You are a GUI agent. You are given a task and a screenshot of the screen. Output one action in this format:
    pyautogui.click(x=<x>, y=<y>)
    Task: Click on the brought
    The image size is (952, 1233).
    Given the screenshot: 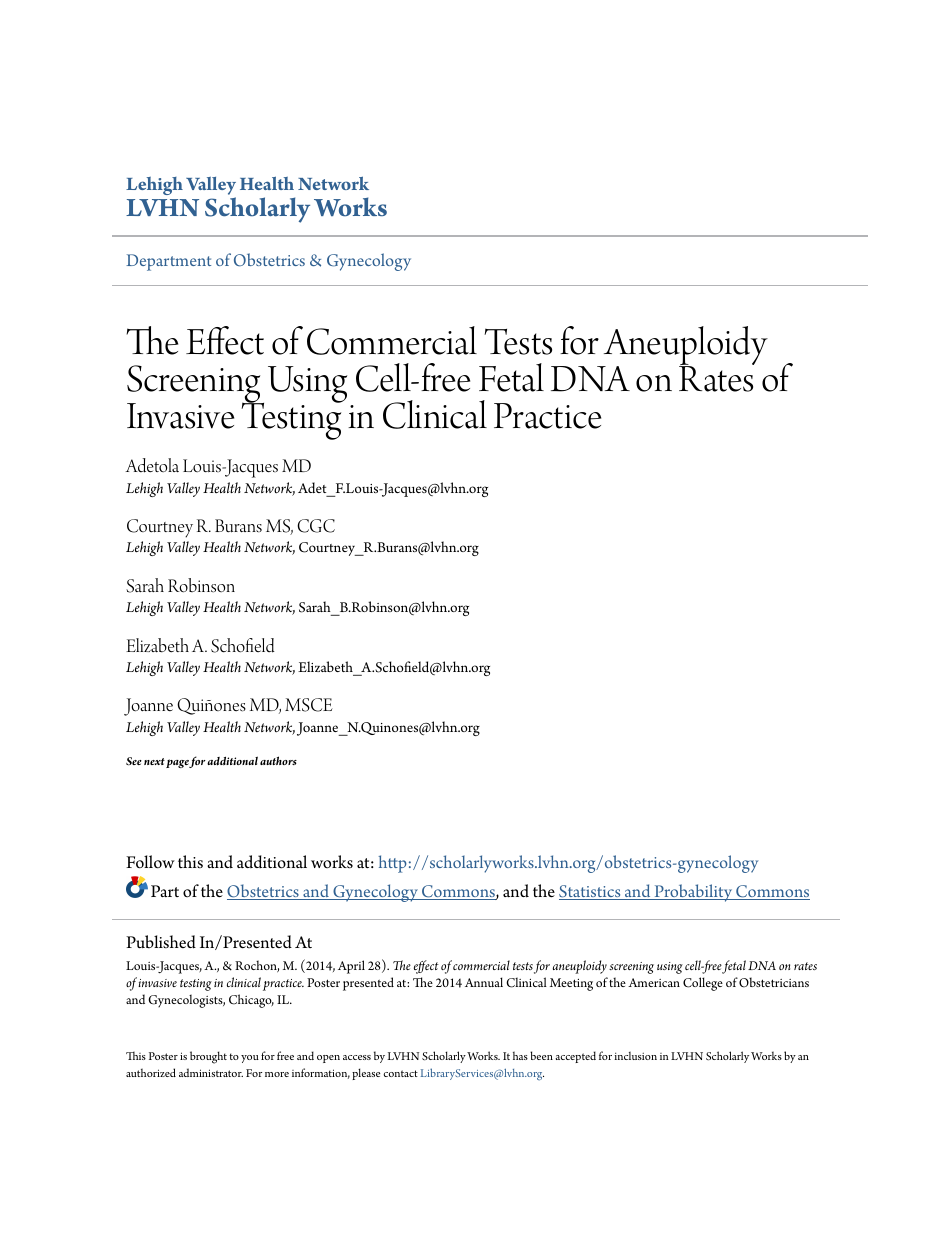 What is the action you would take?
    pyautogui.click(x=208, y=1057)
